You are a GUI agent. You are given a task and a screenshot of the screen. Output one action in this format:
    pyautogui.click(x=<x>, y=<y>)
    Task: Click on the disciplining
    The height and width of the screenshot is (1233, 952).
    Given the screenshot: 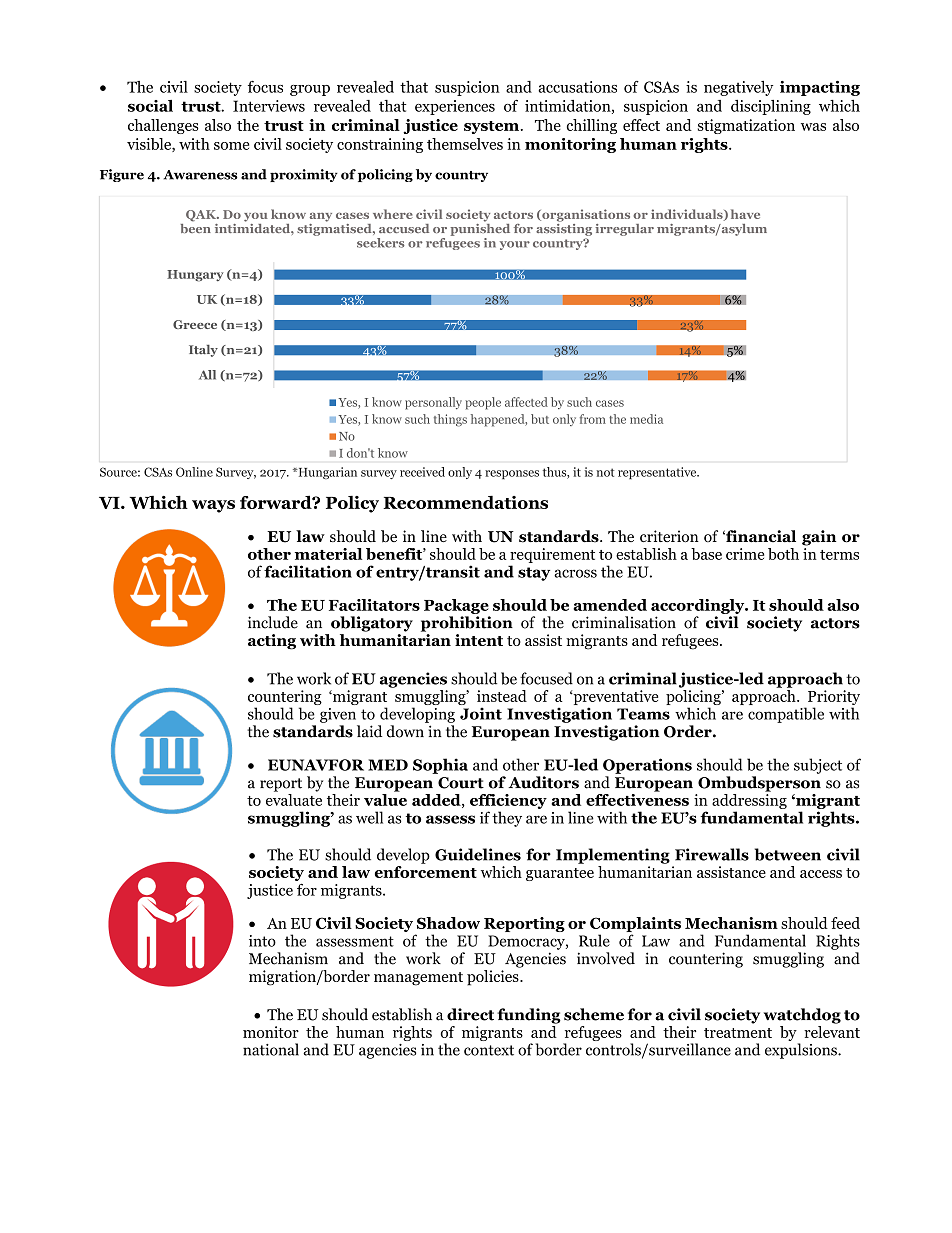 What is the action you would take?
    pyautogui.click(x=771, y=107)
